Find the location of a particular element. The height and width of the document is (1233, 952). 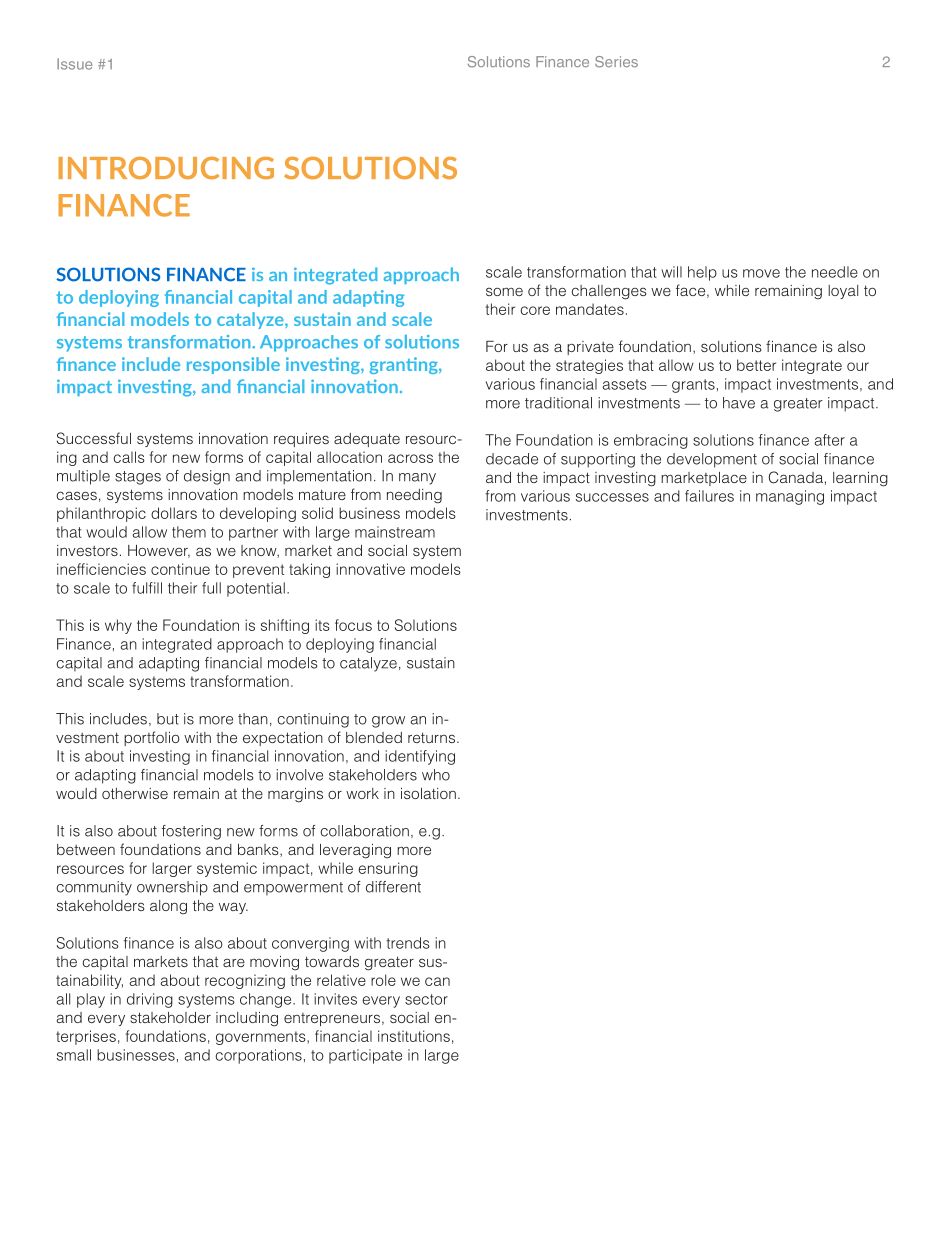

sector is located at coordinates (426, 999).
